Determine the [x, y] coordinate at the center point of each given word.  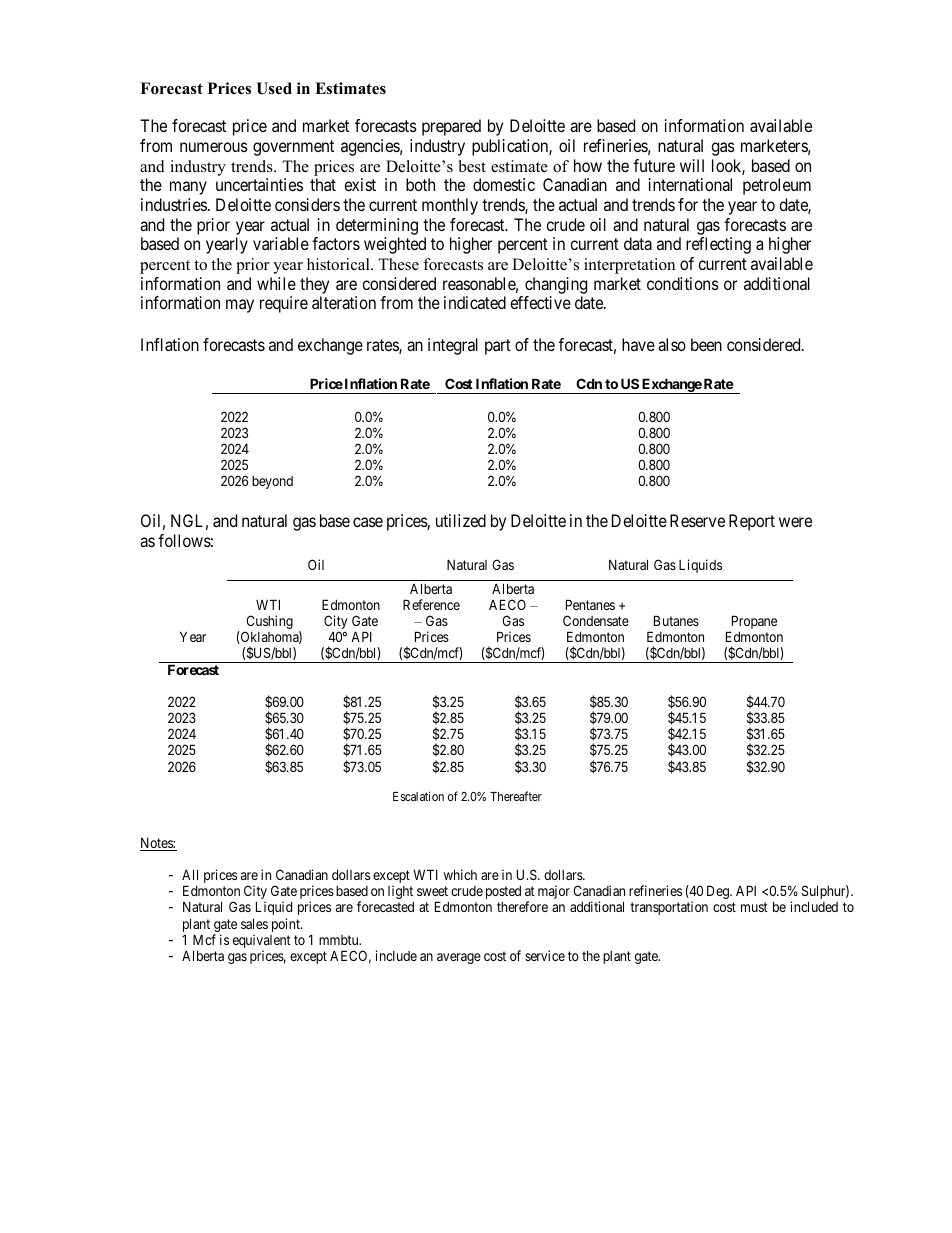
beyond [272, 482]
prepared [451, 127]
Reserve [697, 520]
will [692, 165]
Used [274, 88]
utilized [461, 520]
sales [254, 923]
